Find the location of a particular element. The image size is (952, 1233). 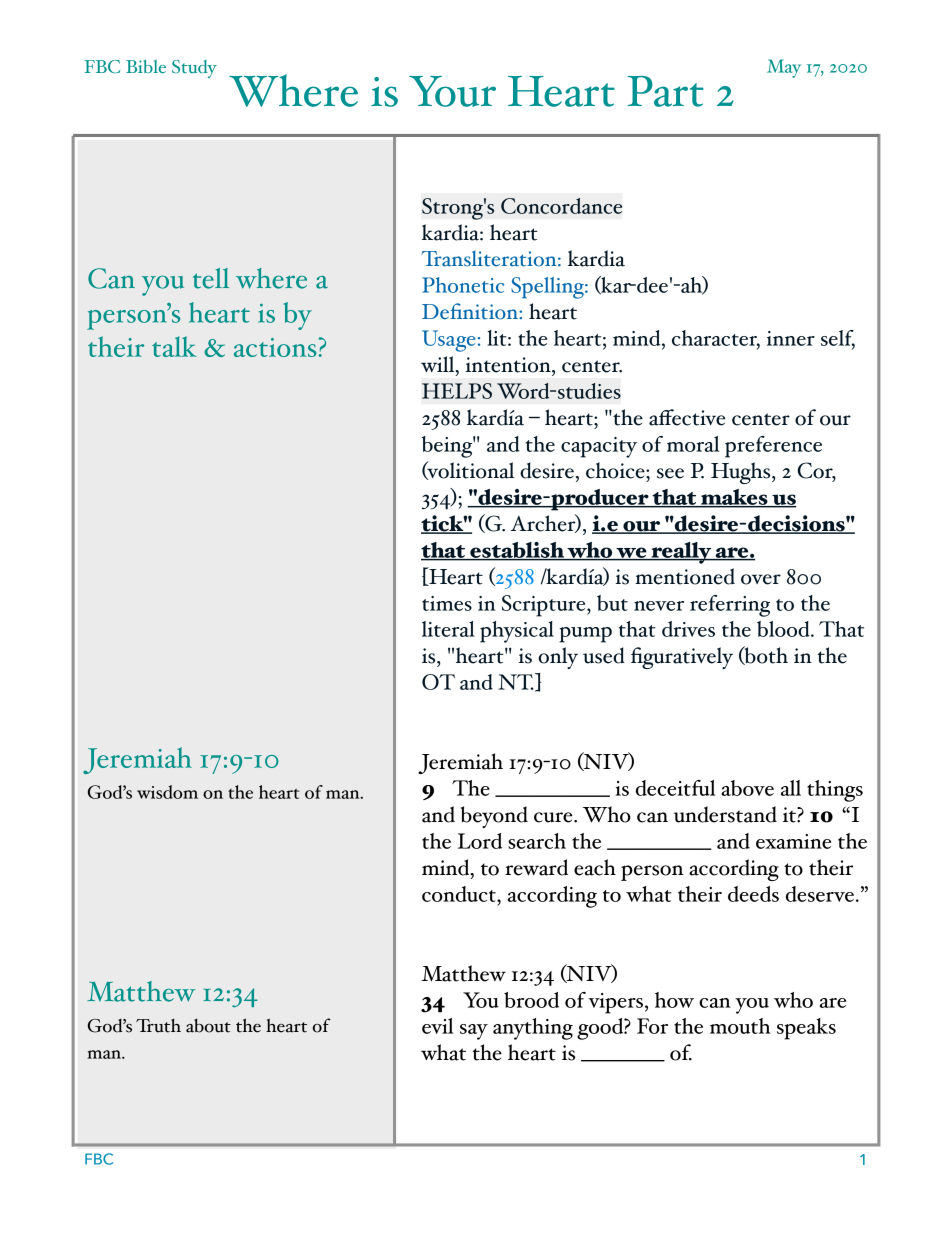

HELPS is located at coordinates (457, 391).
